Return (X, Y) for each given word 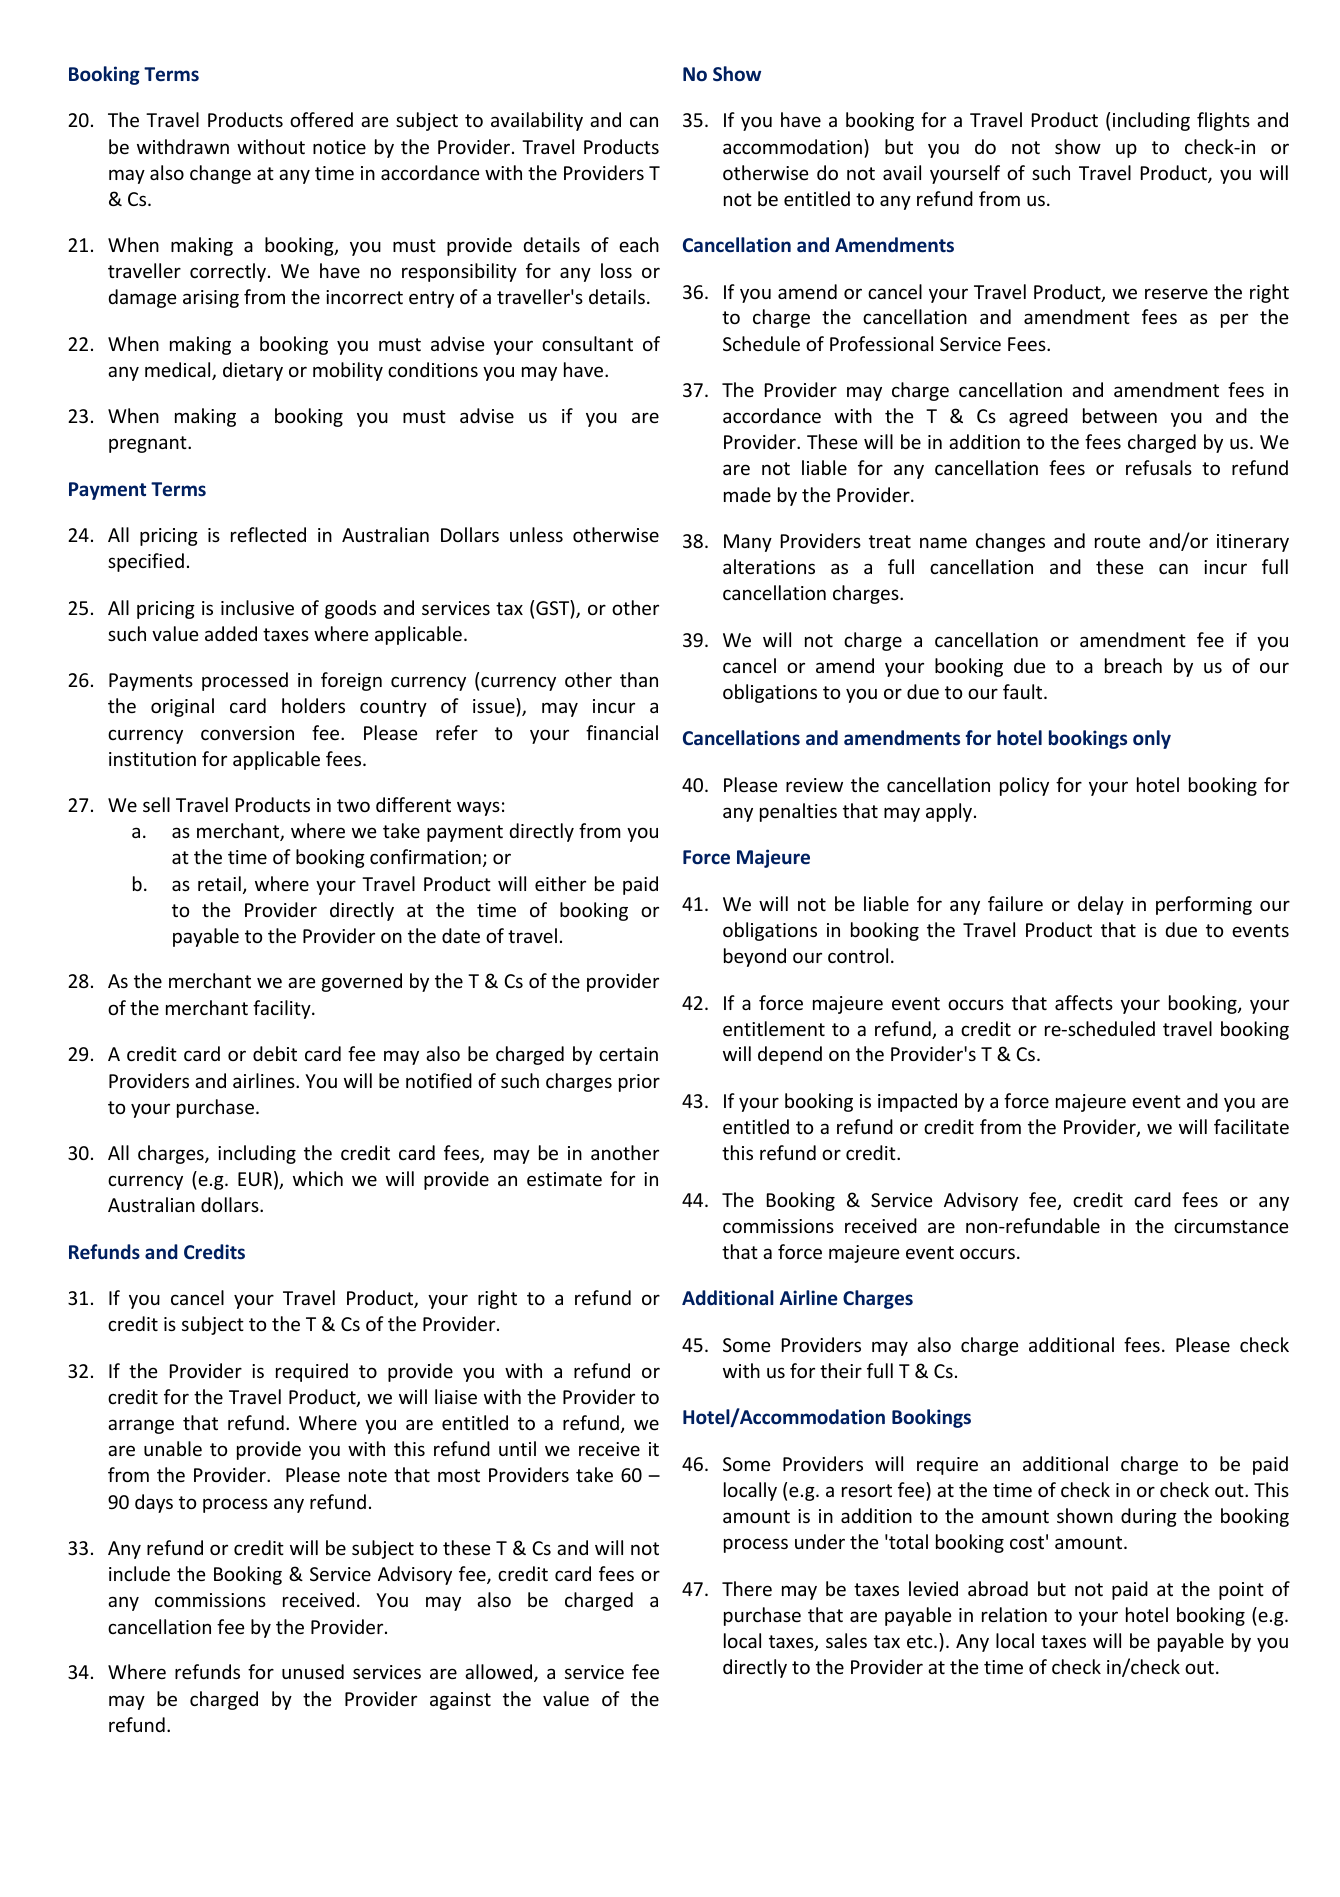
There (747, 1588)
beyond (755, 957)
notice (339, 147)
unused (313, 1671)
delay (1101, 905)
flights (1223, 121)
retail (219, 883)
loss (616, 270)
